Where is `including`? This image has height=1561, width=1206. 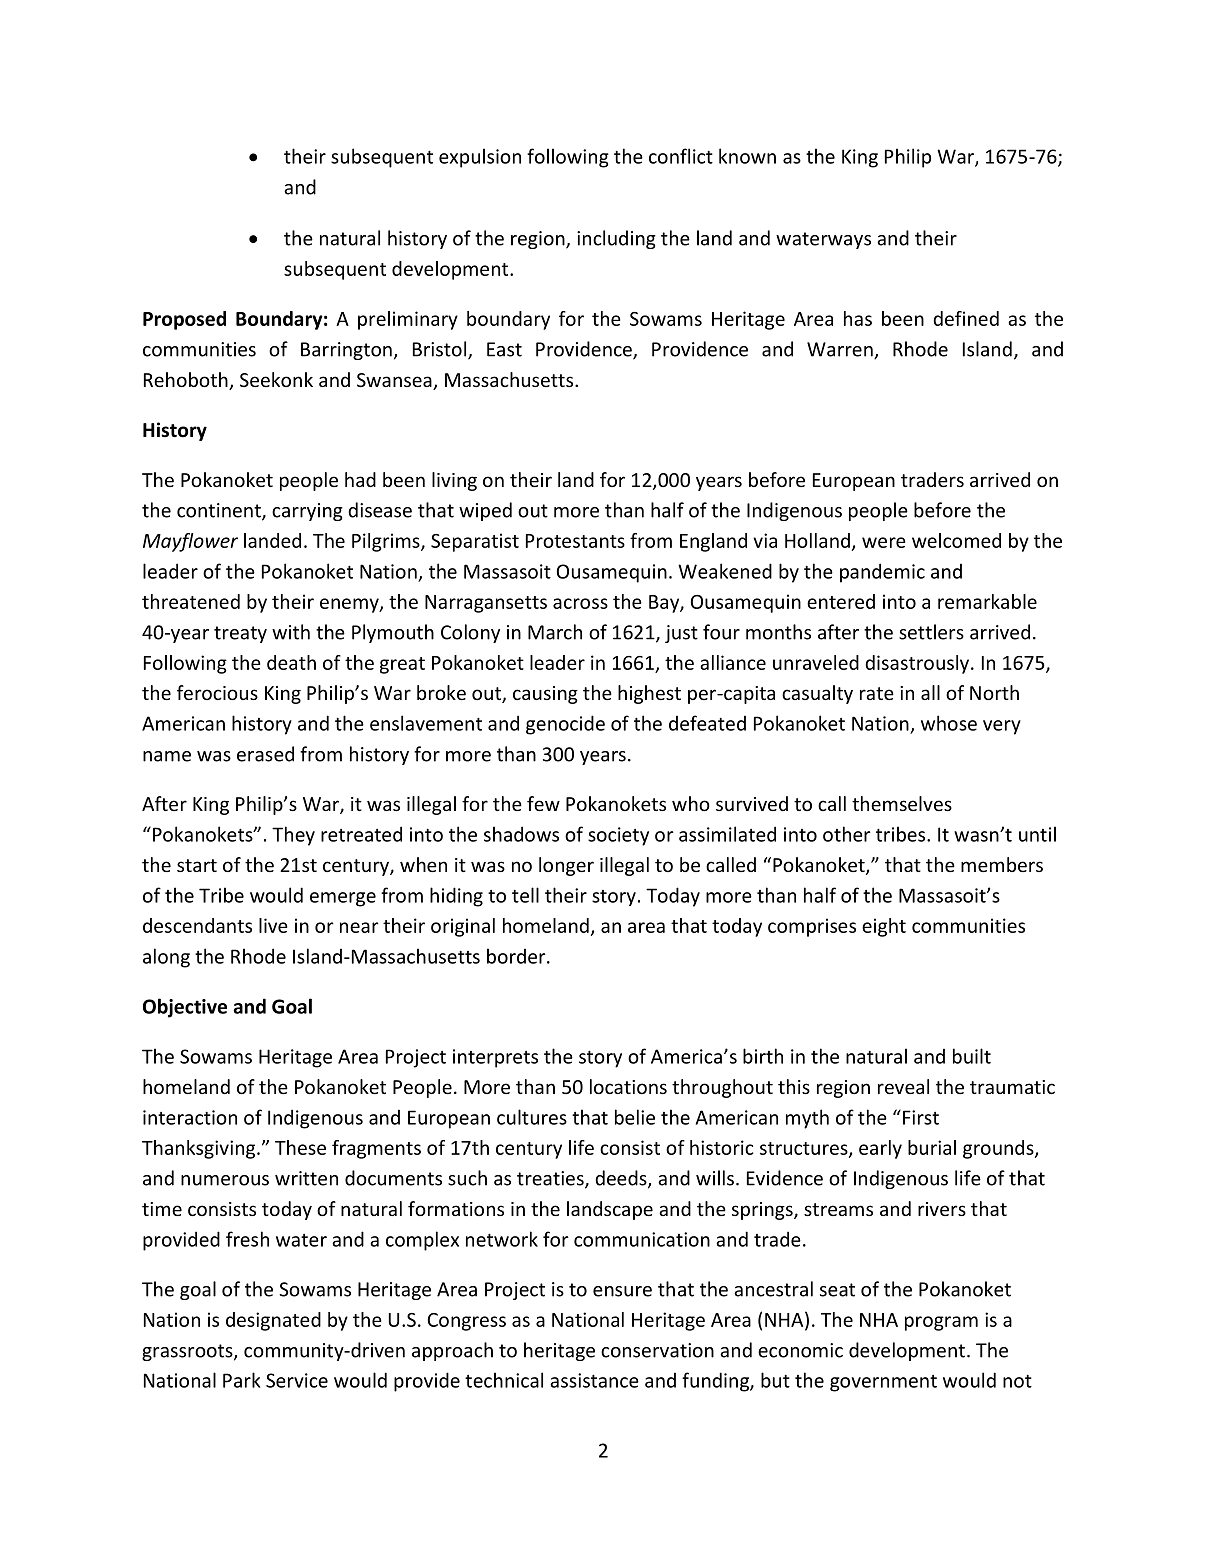
including is located at coordinates (616, 239).
